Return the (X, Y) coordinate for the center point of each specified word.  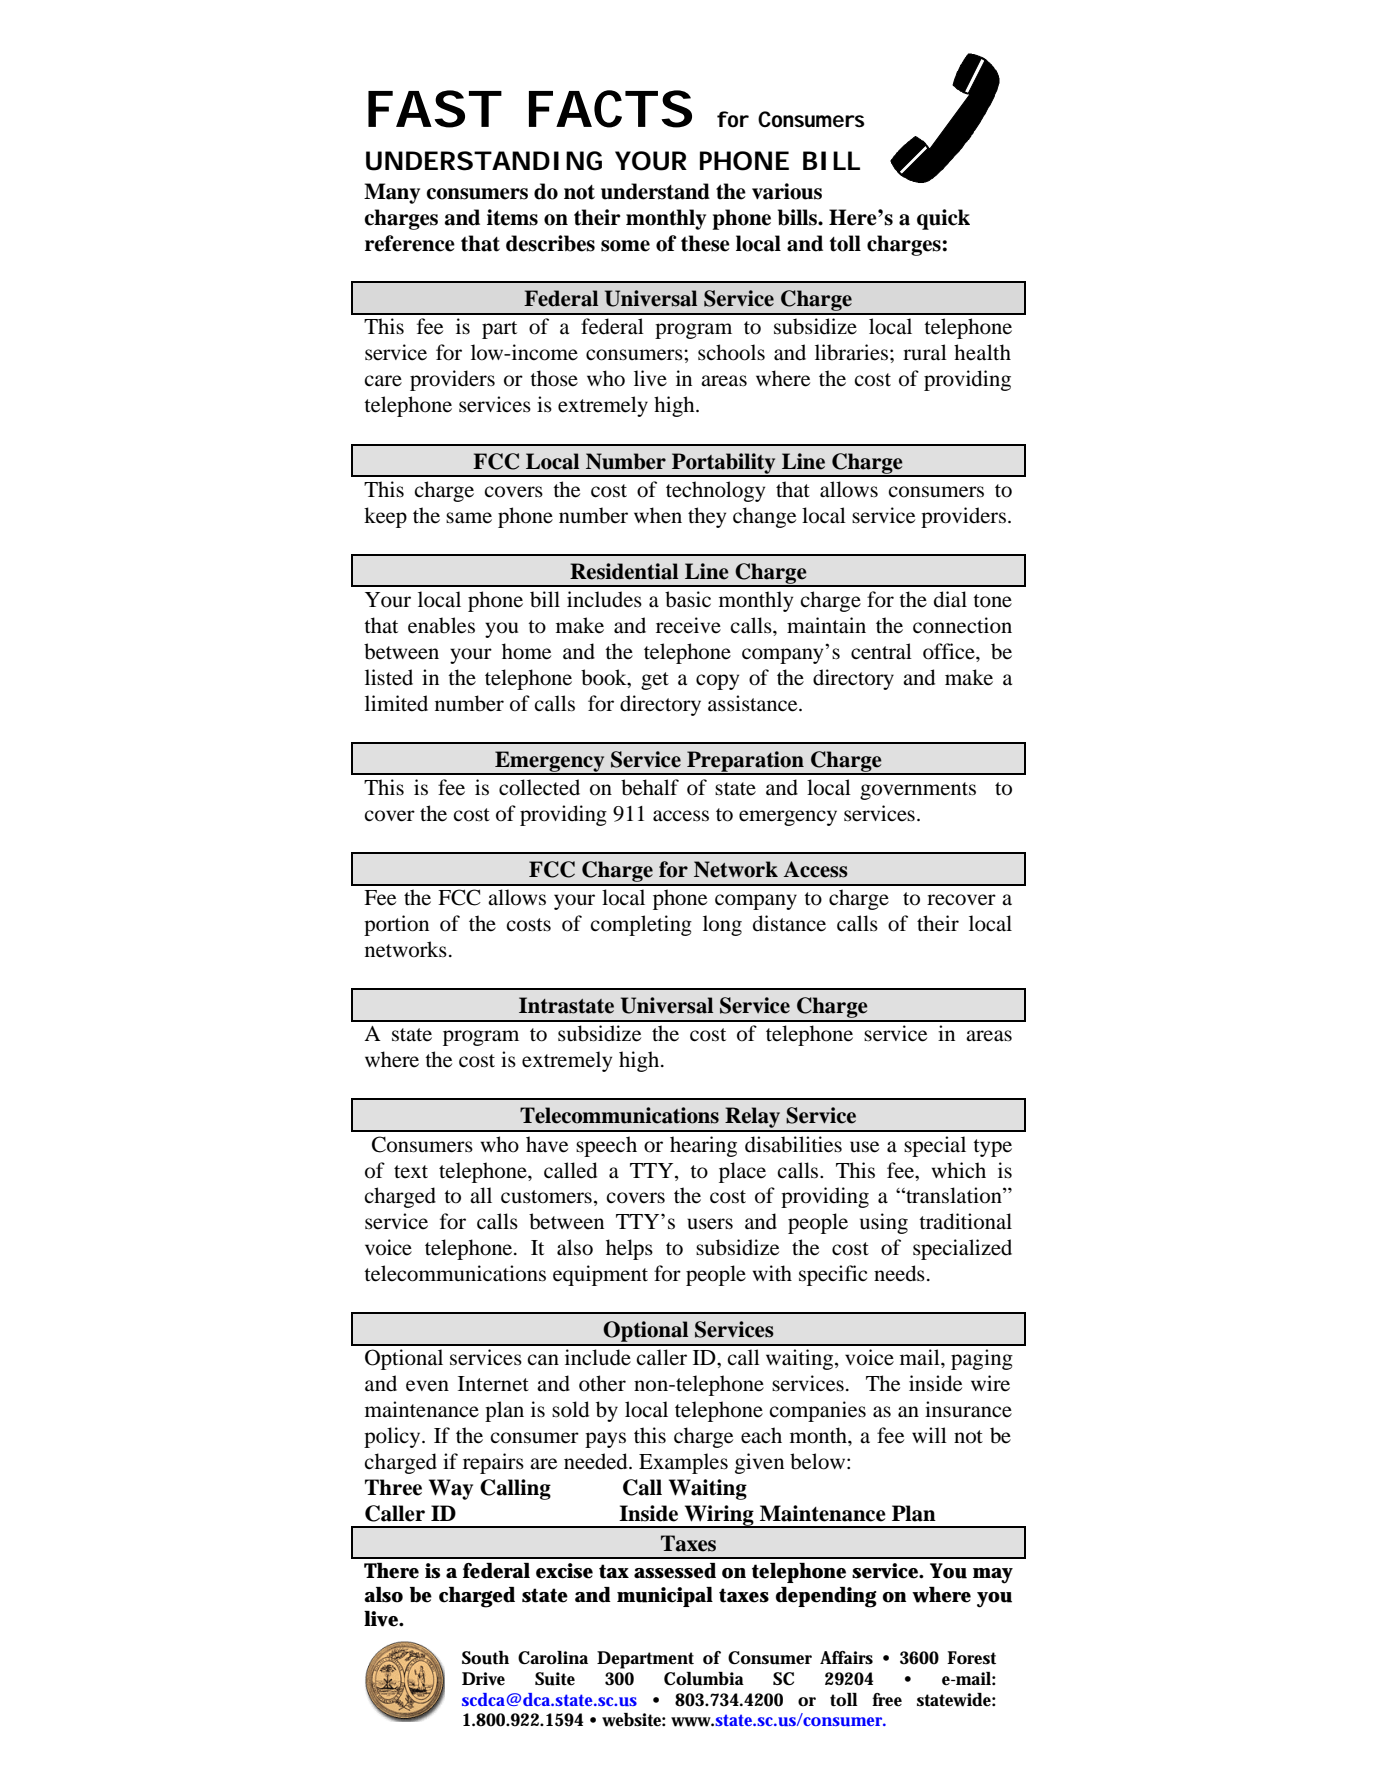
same (469, 518)
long (722, 925)
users (710, 1224)
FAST (433, 109)
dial (950, 599)
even (427, 1386)
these (705, 243)
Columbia (704, 1679)
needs (899, 1273)
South (485, 1658)
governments (918, 791)
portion (396, 925)
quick (943, 219)
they (707, 517)
